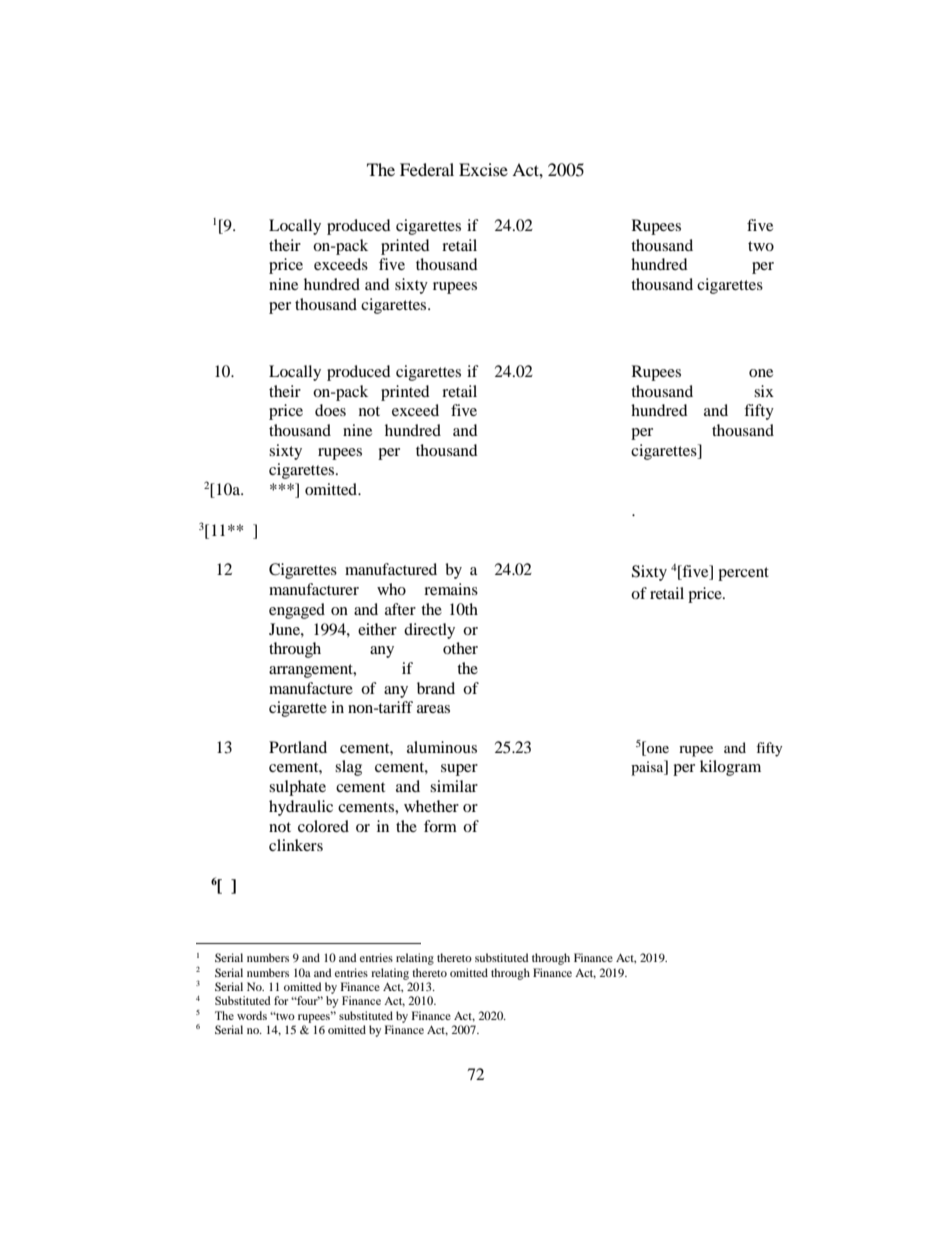 This image has height=1233, width=952. What do you see at coordinates (427, 169) in the image?
I see `Federal` at bounding box center [427, 169].
